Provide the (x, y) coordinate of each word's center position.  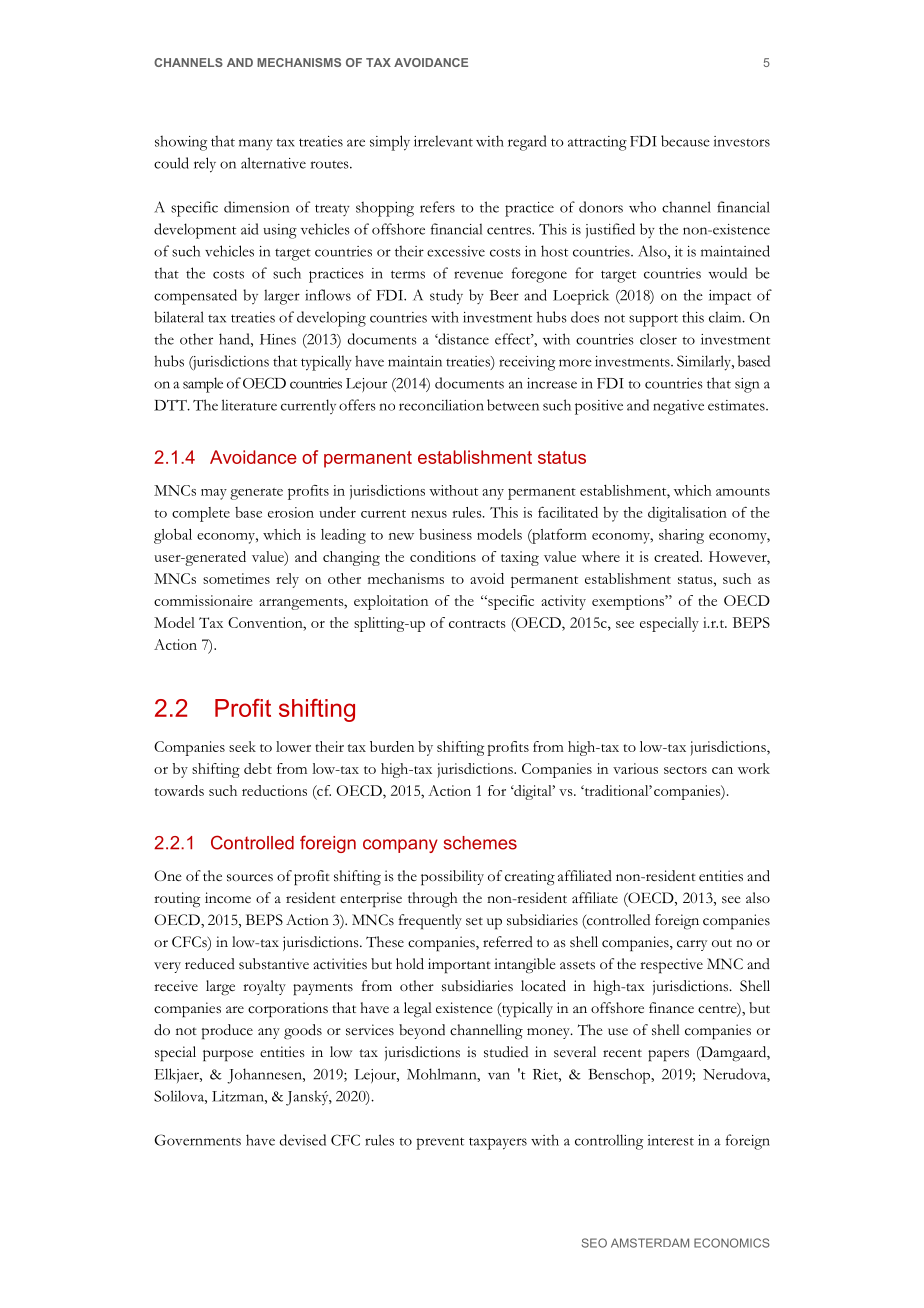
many (256, 144)
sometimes (236, 578)
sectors (685, 770)
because (685, 141)
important (459, 966)
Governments (197, 1140)
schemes (480, 843)
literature (249, 405)
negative (678, 407)
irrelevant (443, 141)
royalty (264, 987)
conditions (443, 556)
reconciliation (441, 405)
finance (671, 1008)
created (678, 556)
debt (258, 768)
